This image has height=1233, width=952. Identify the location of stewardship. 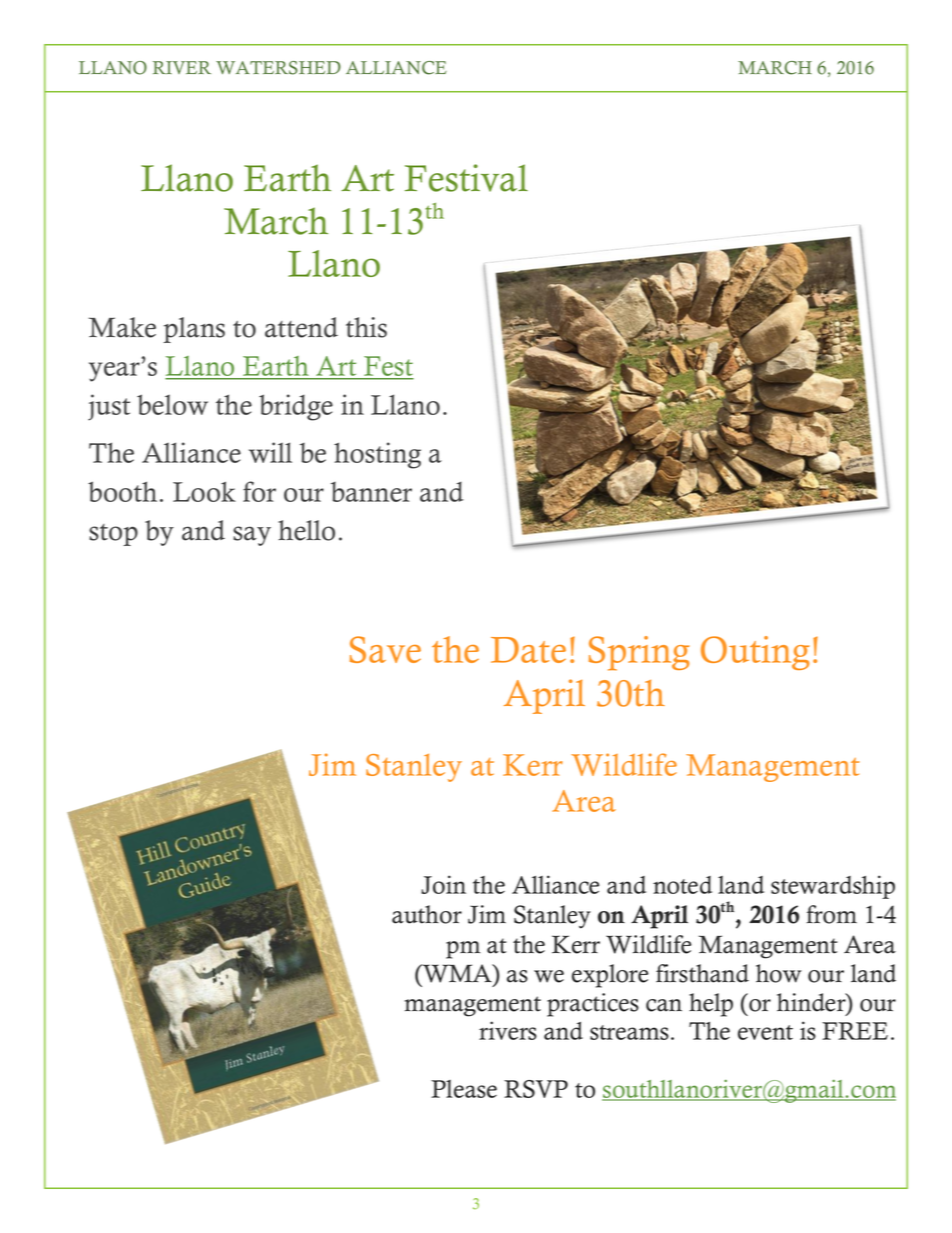
(833, 887).
